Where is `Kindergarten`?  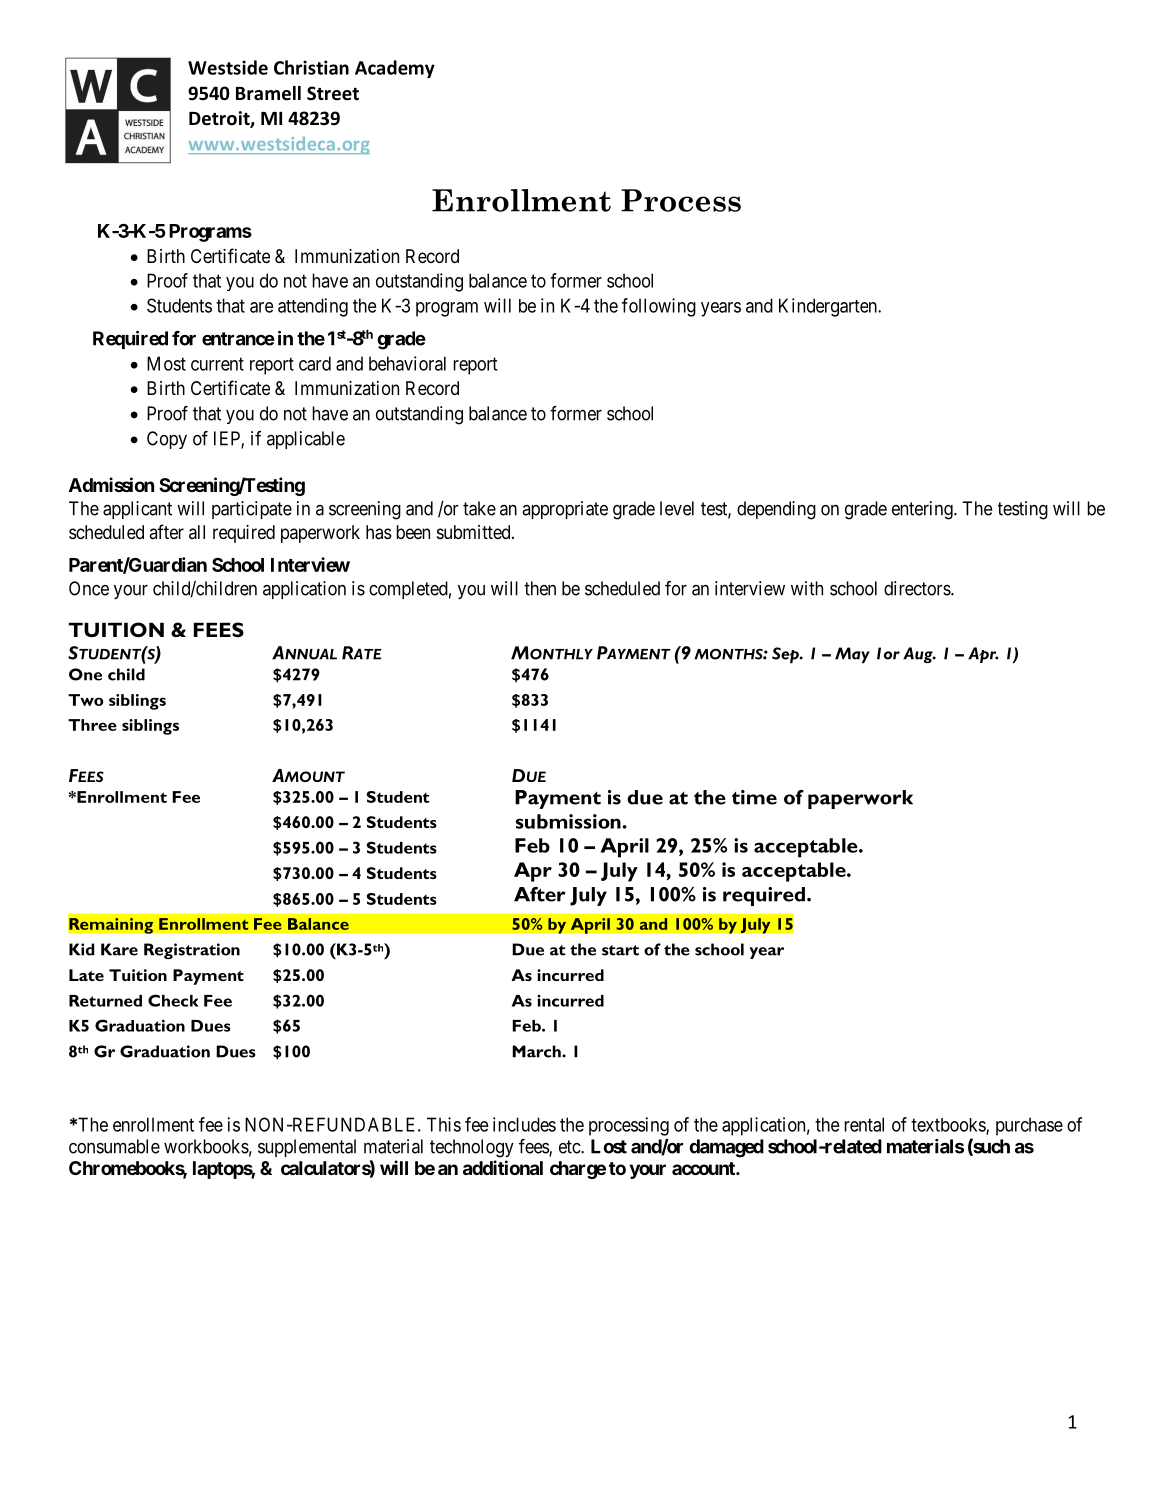
Kindergarten is located at coordinates (829, 307).
